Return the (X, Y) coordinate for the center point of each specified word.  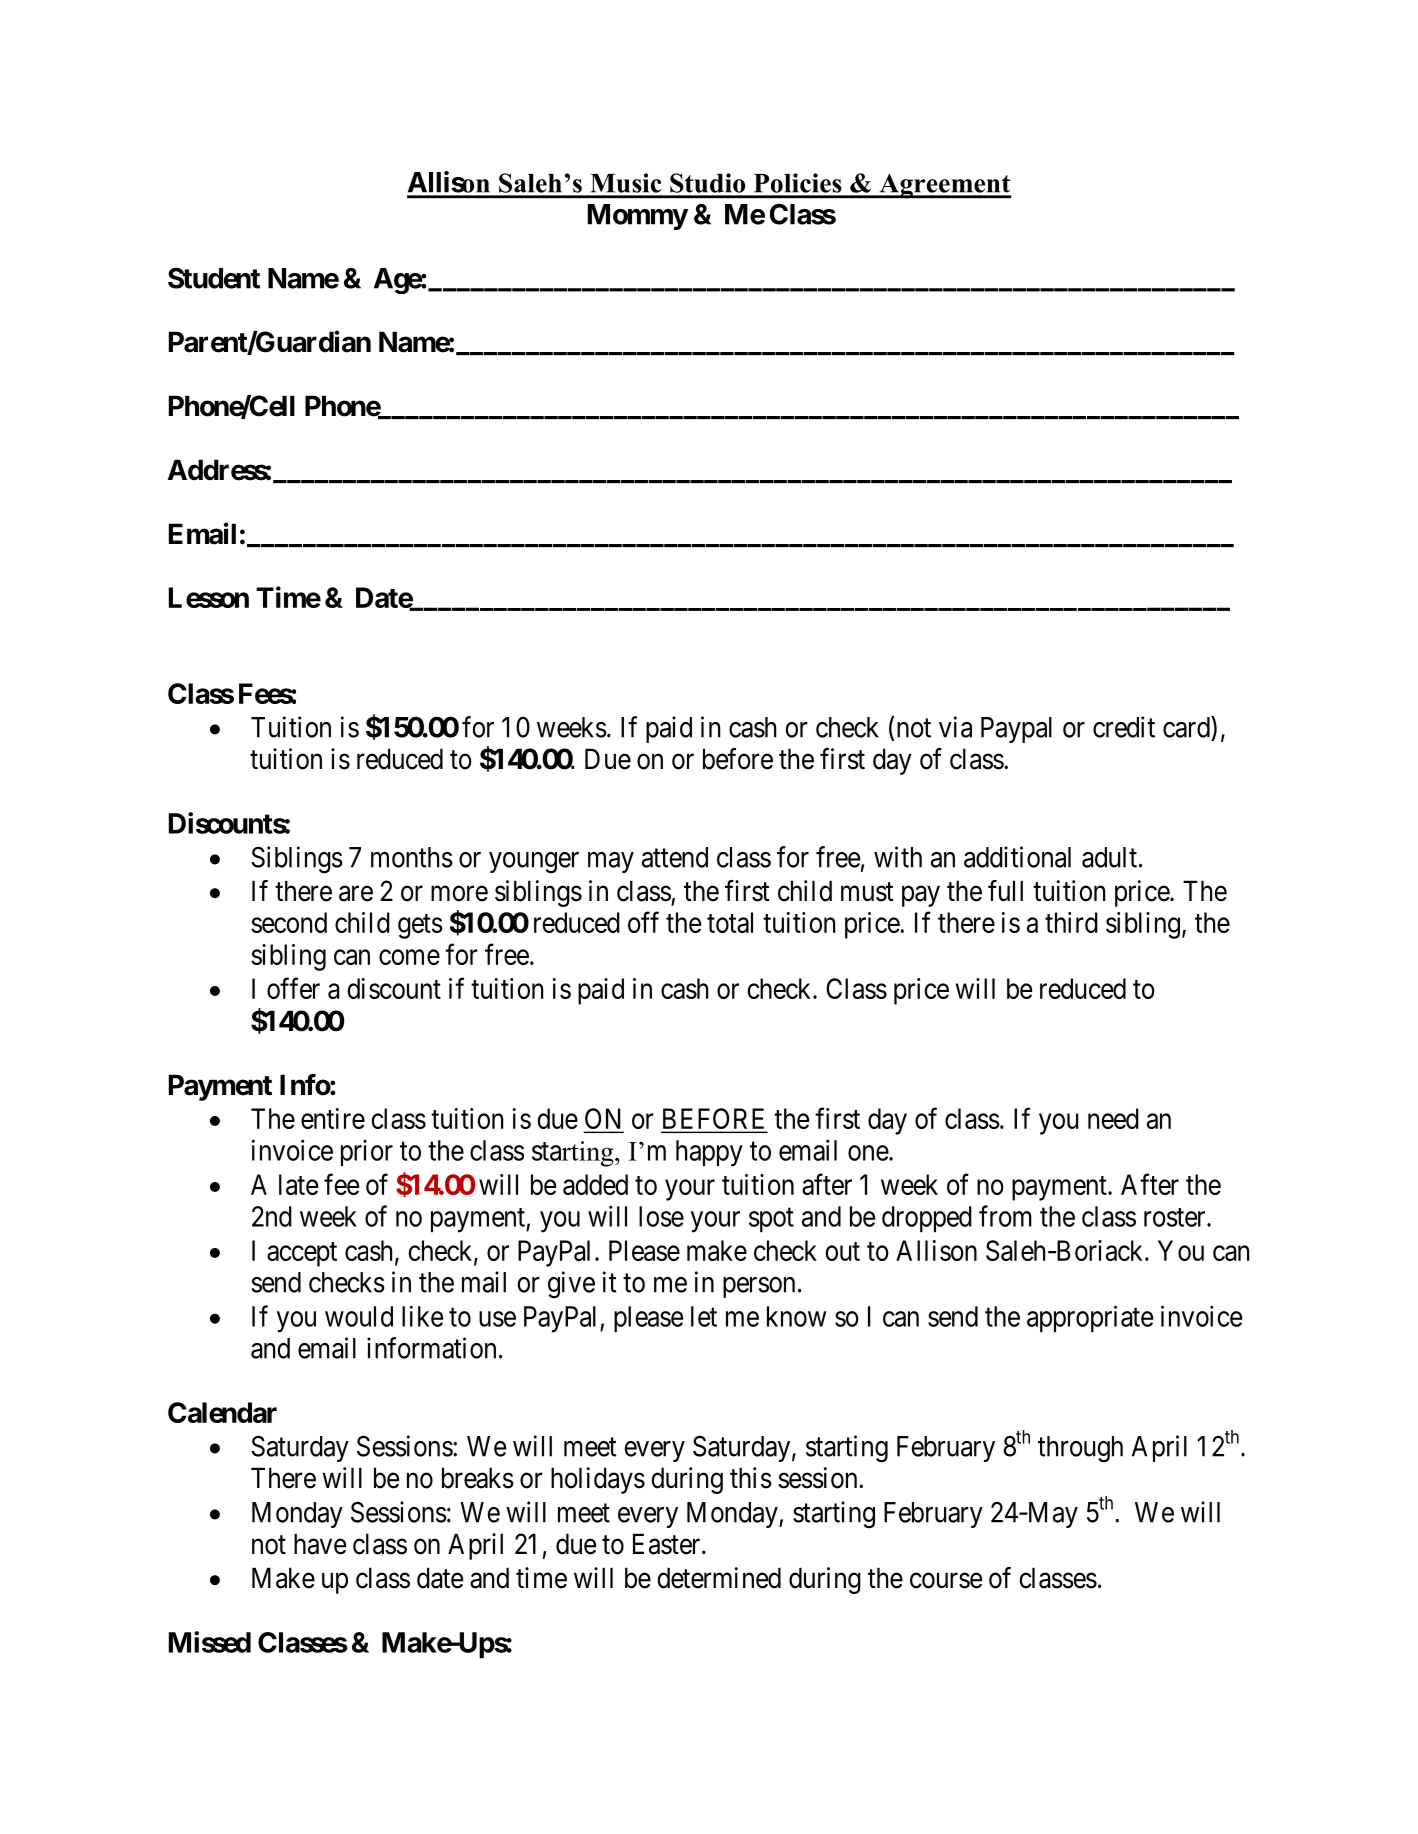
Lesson (209, 597)
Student (214, 278)
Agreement (944, 186)
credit (1124, 727)
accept (302, 1254)
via (955, 727)
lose (661, 1216)
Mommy (638, 217)
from (1005, 1216)
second (289, 922)
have (320, 1544)
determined (719, 1578)
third (1071, 922)
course (946, 1581)
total (730, 922)
